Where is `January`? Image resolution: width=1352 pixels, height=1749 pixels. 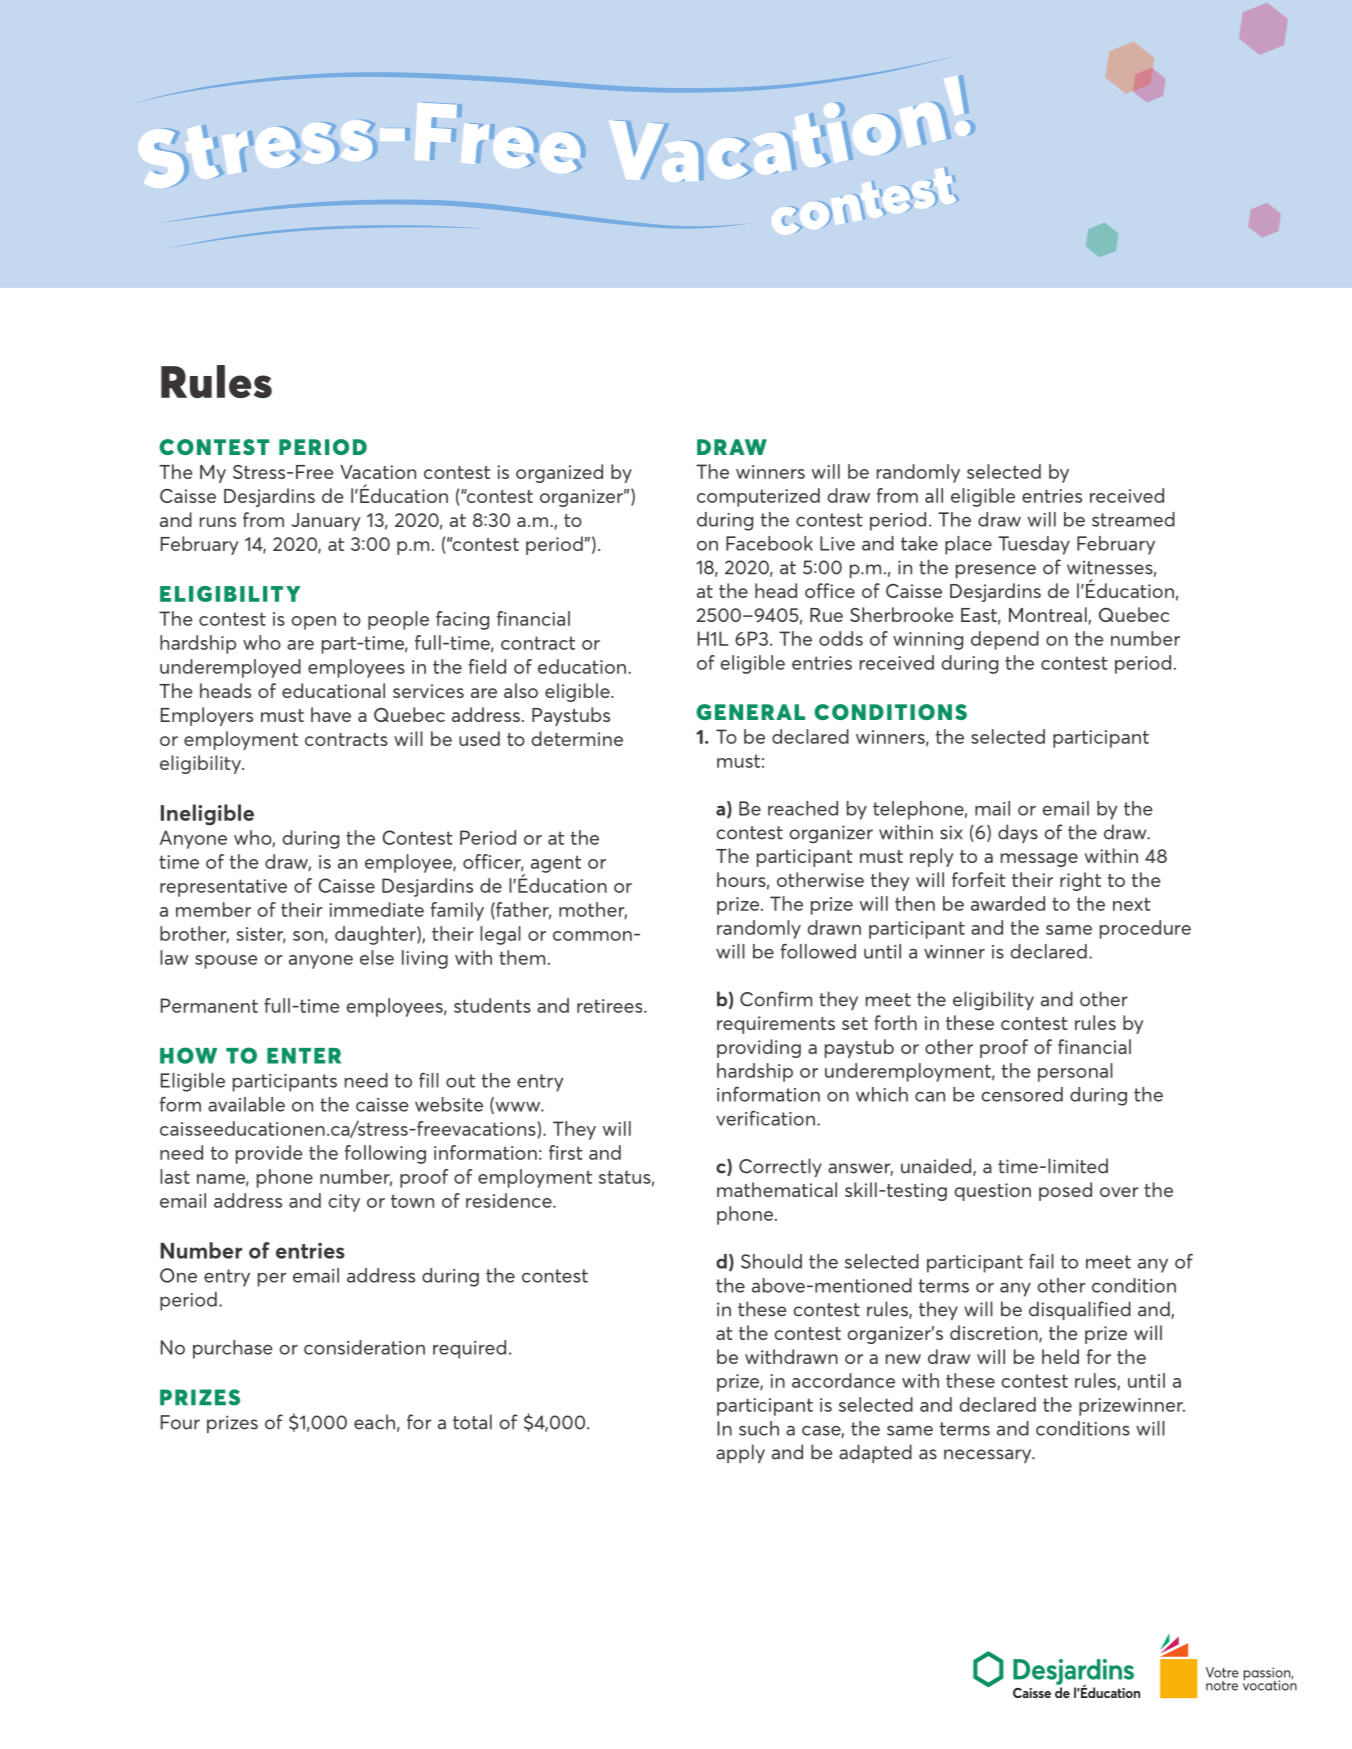
January is located at coordinates (326, 522).
